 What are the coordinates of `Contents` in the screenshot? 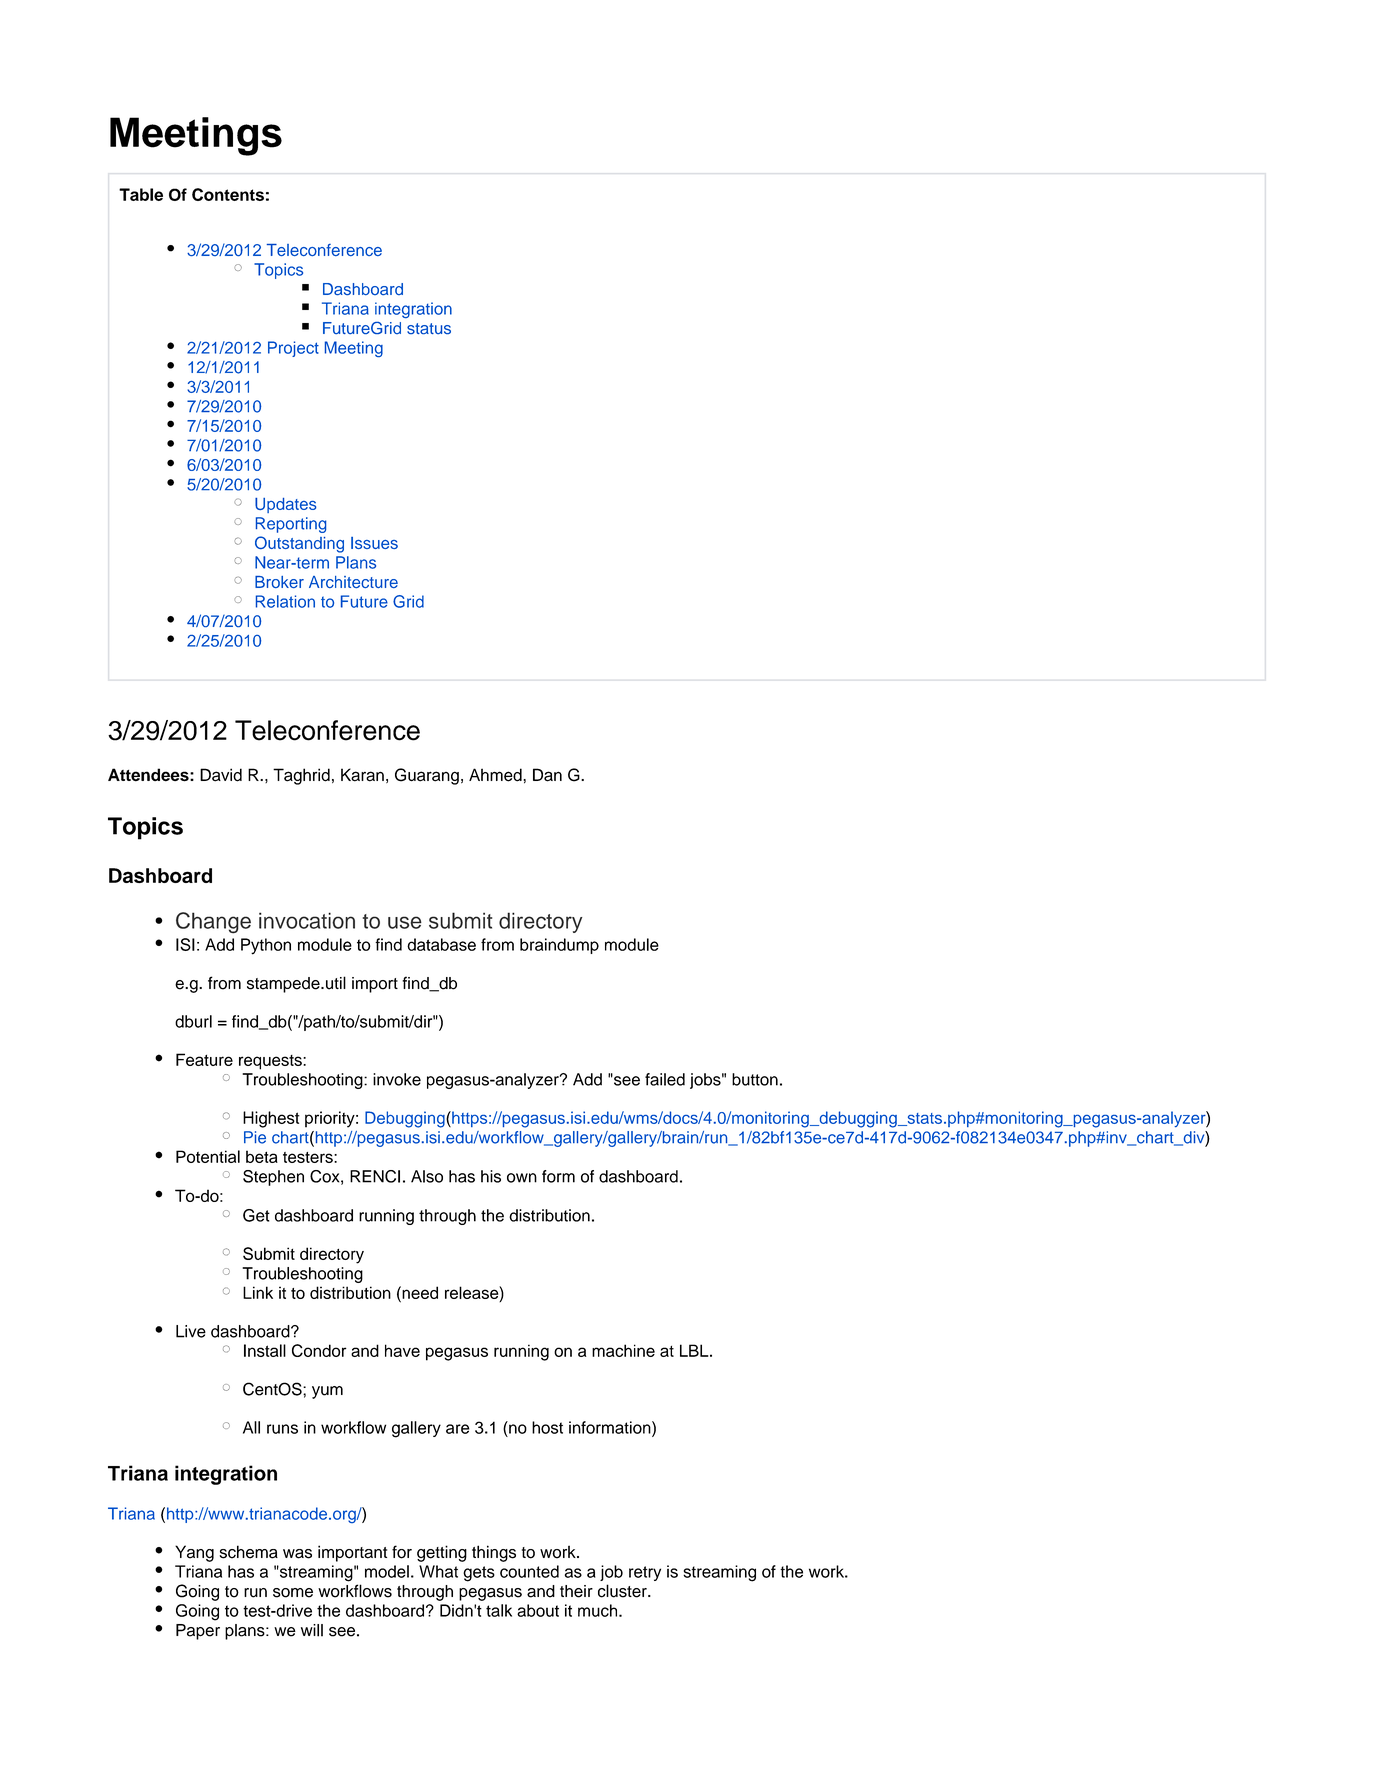 It's located at (228, 194).
